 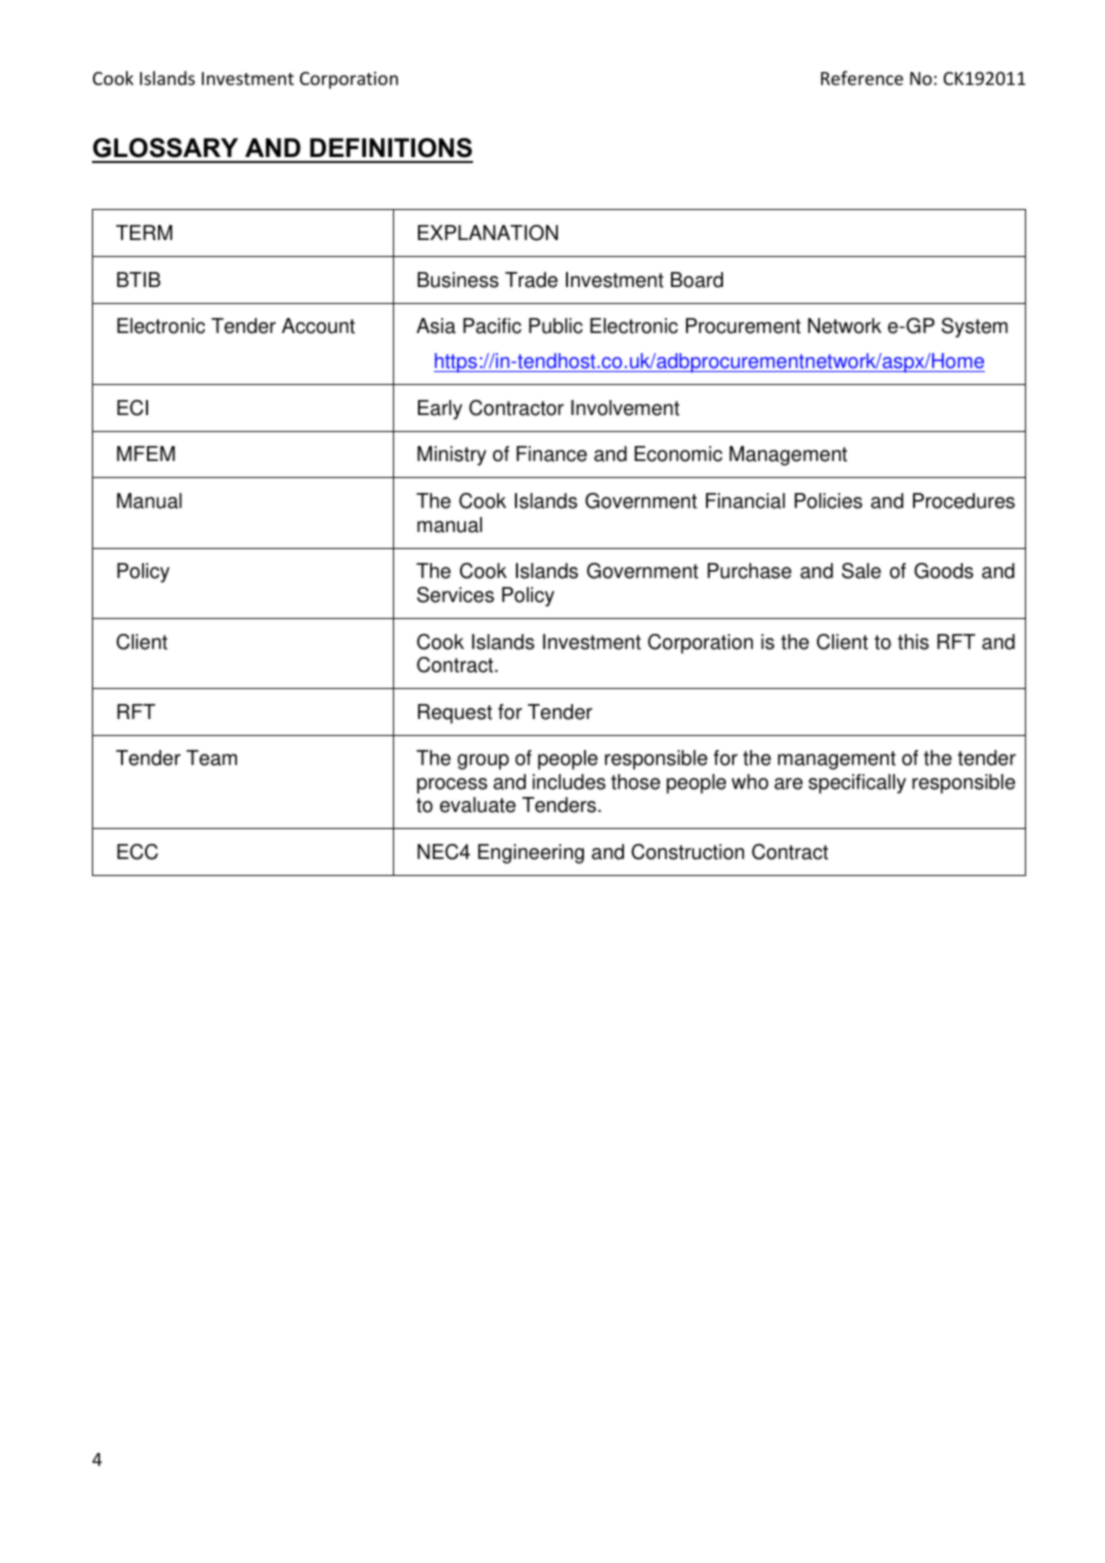 What do you see at coordinates (862, 78) in the image?
I see `Reference` at bounding box center [862, 78].
